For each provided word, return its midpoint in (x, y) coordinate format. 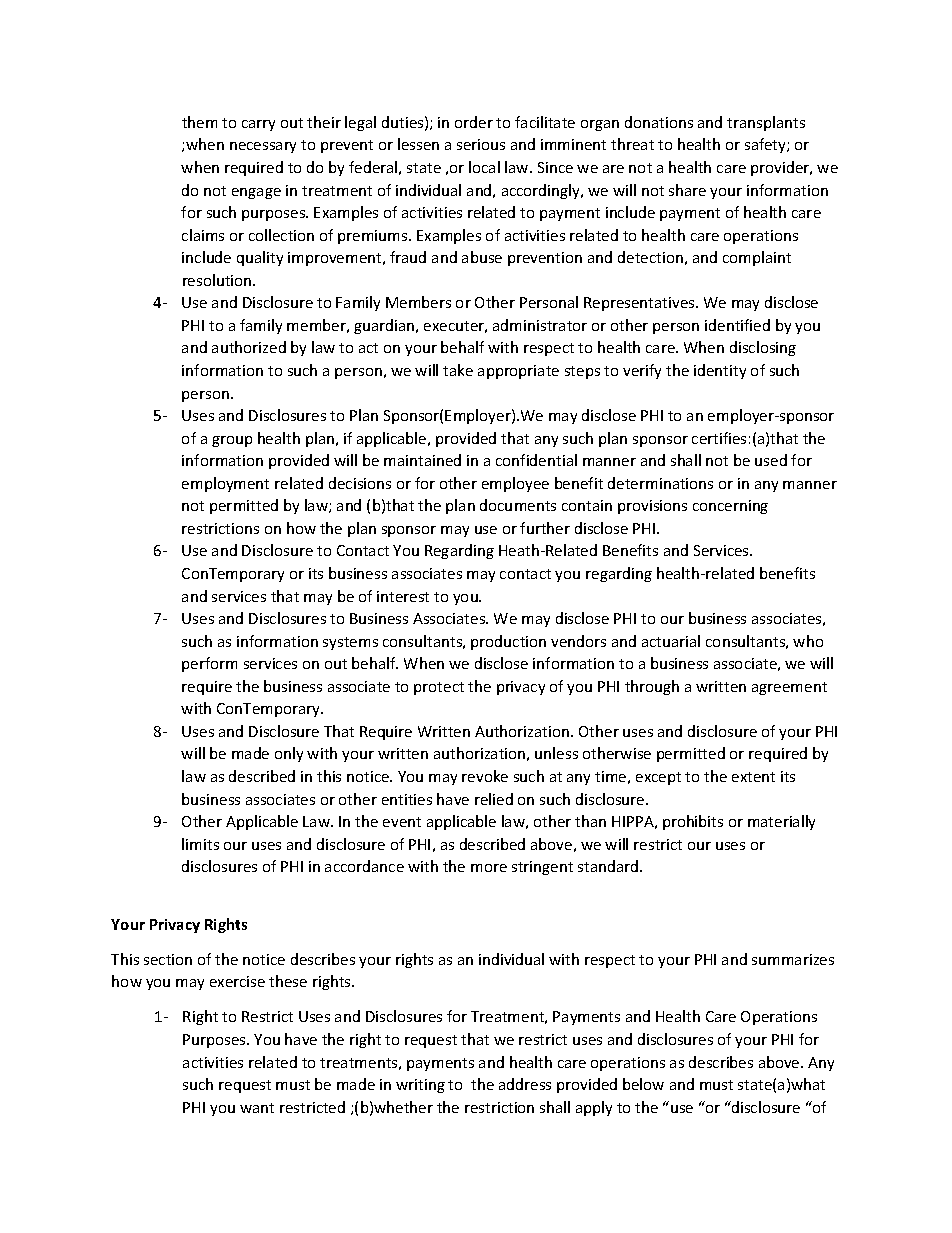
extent (753, 777)
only (289, 754)
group (232, 441)
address (525, 1084)
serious (481, 144)
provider (781, 168)
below (643, 1084)
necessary (263, 147)
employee (515, 484)
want (257, 1108)
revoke (485, 776)
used (771, 460)
